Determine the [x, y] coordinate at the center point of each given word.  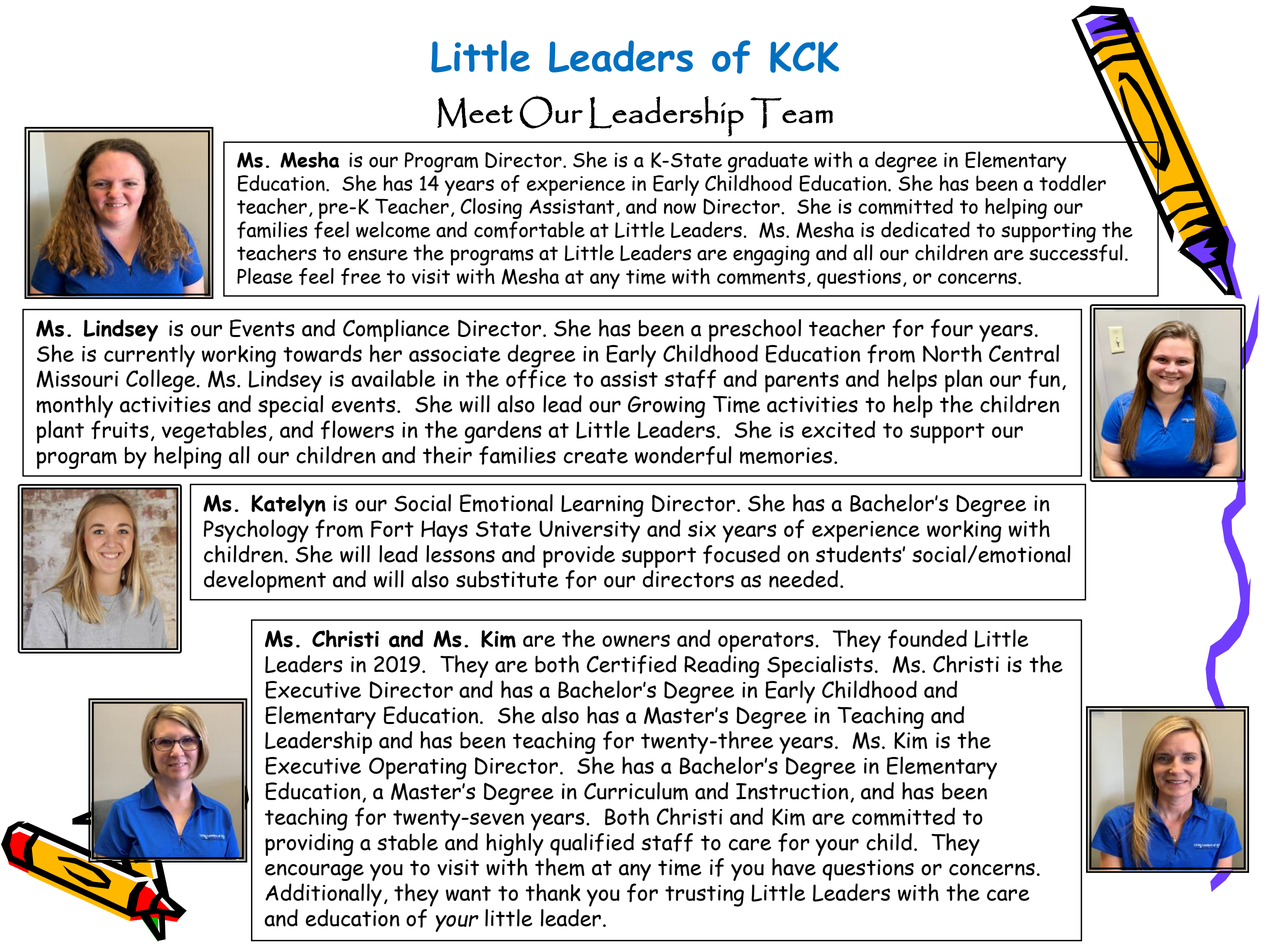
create [596, 456]
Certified [632, 664]
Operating [418, 768]
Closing [491, 208]
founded [927, 638]
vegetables [214, 432]
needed [803, 579]
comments [762, 278]
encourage [314, 872]
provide [579, 556]
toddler [1072, 183]
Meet [475, 112]
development [265, 581]
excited [838, 429]
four [952, 328]
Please [265, 276]
